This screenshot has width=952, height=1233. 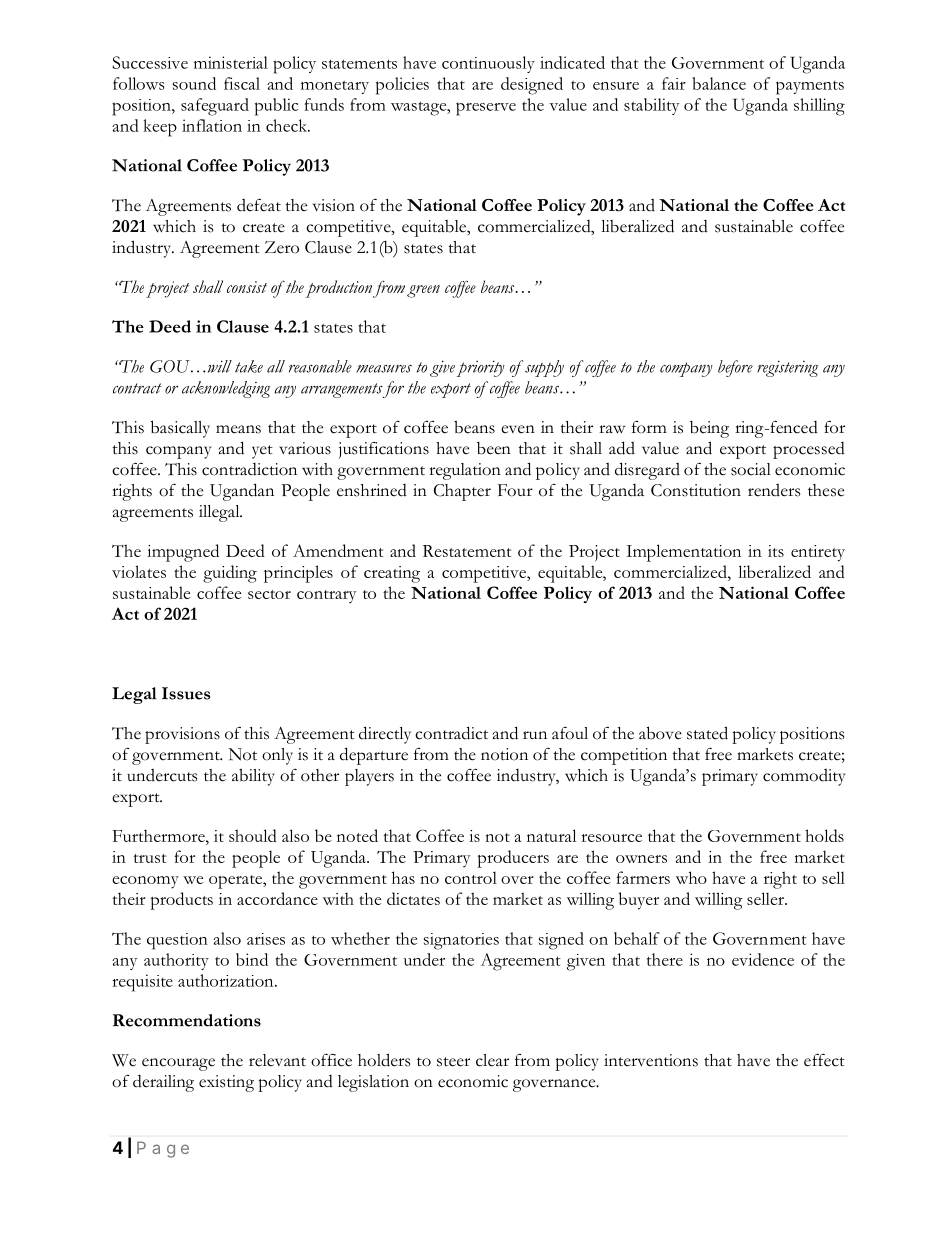 I want to click on even, so click(x=518, y=429).
